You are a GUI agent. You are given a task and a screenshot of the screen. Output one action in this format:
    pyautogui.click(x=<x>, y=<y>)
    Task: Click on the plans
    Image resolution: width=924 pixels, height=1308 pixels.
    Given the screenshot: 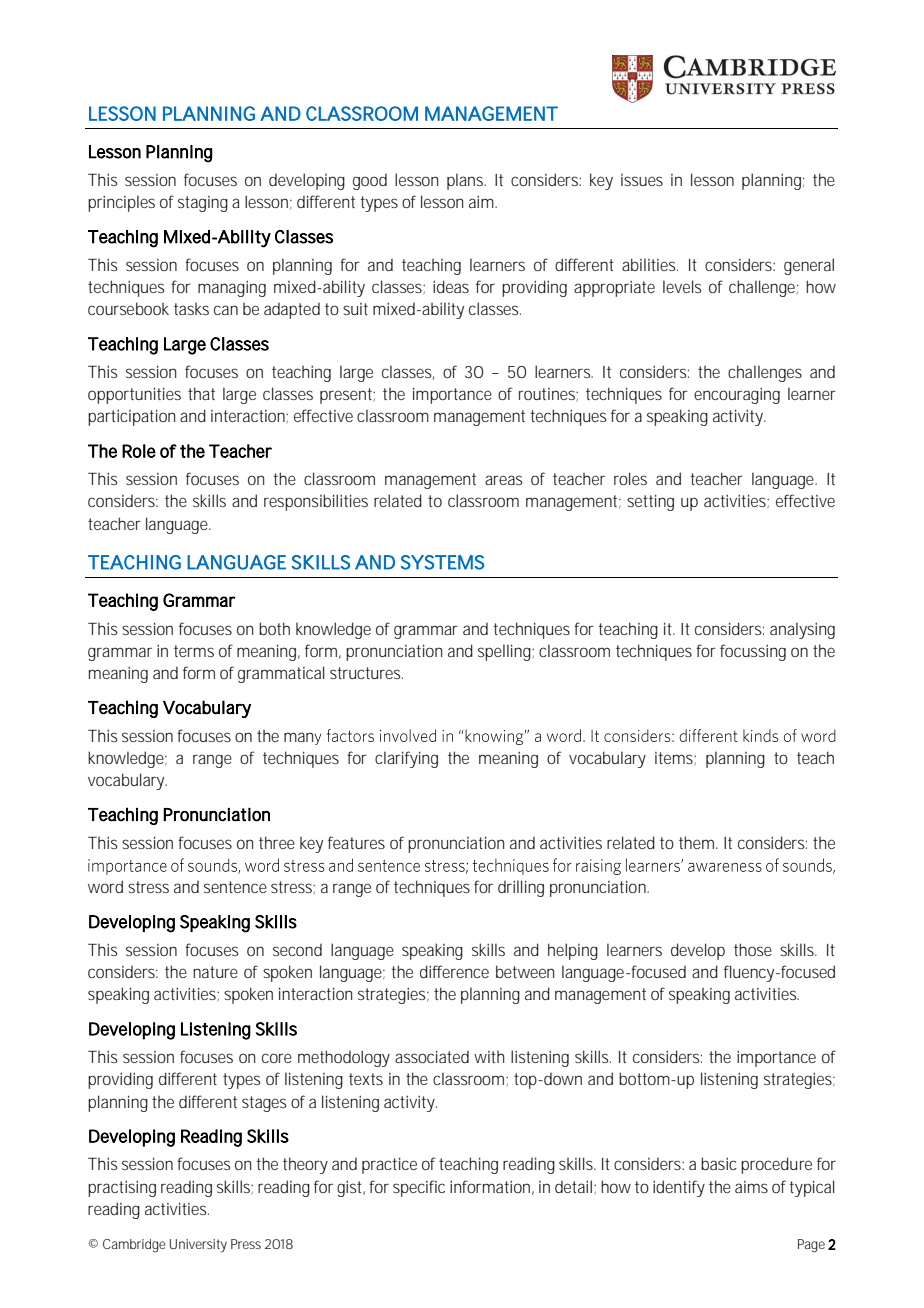 What is the action you would take?
    pyautogui.click(x=466, y=181)
